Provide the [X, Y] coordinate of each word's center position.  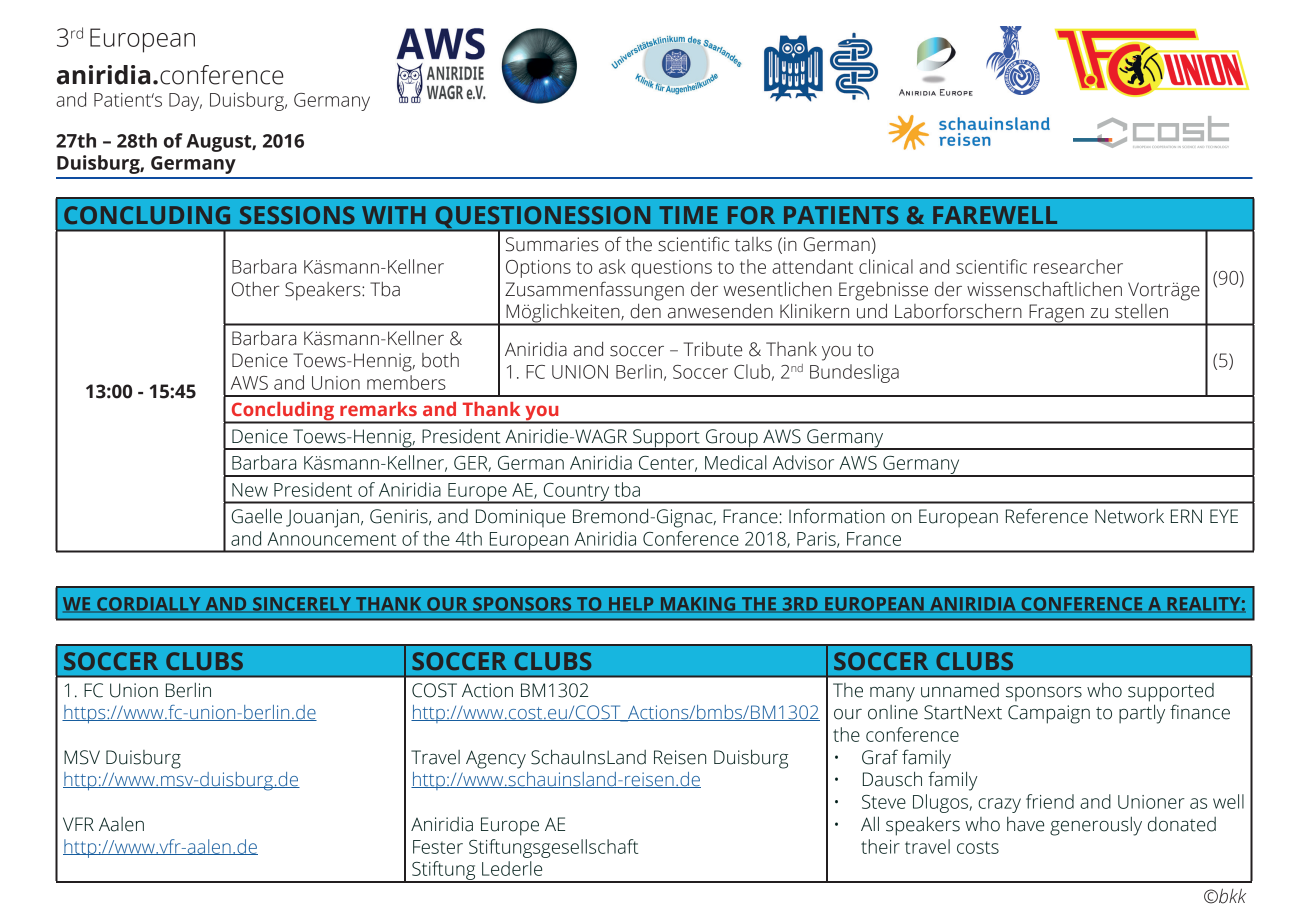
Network [1129, 516]
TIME [688, 215]
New [250, 490]
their [880, 846]
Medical [736, 462]
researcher [1078, 266]
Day [185, 102]
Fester [438, 847]
